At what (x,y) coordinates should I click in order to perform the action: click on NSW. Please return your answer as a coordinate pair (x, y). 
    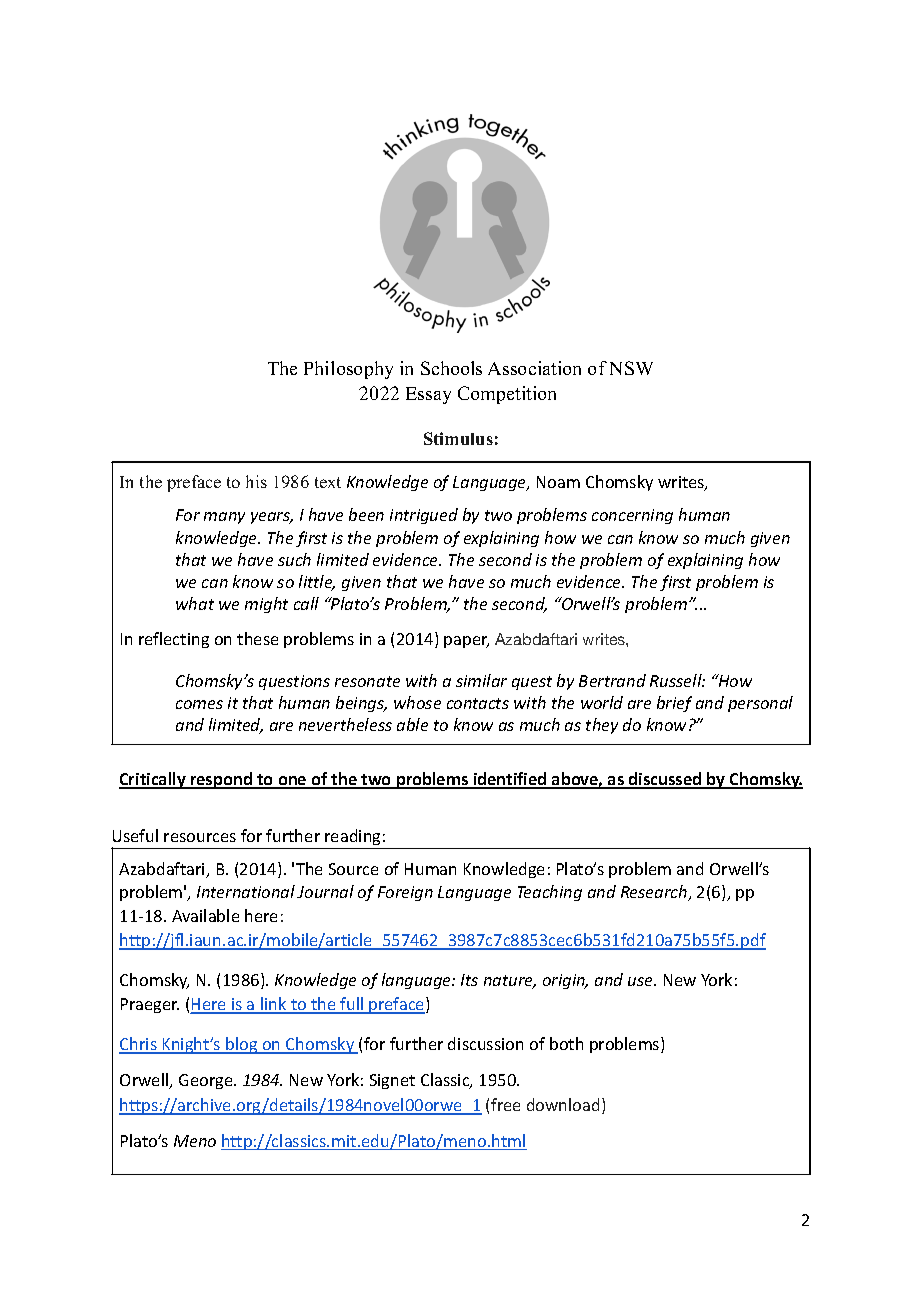
    Looking at the image, I should click on (631, 368).
